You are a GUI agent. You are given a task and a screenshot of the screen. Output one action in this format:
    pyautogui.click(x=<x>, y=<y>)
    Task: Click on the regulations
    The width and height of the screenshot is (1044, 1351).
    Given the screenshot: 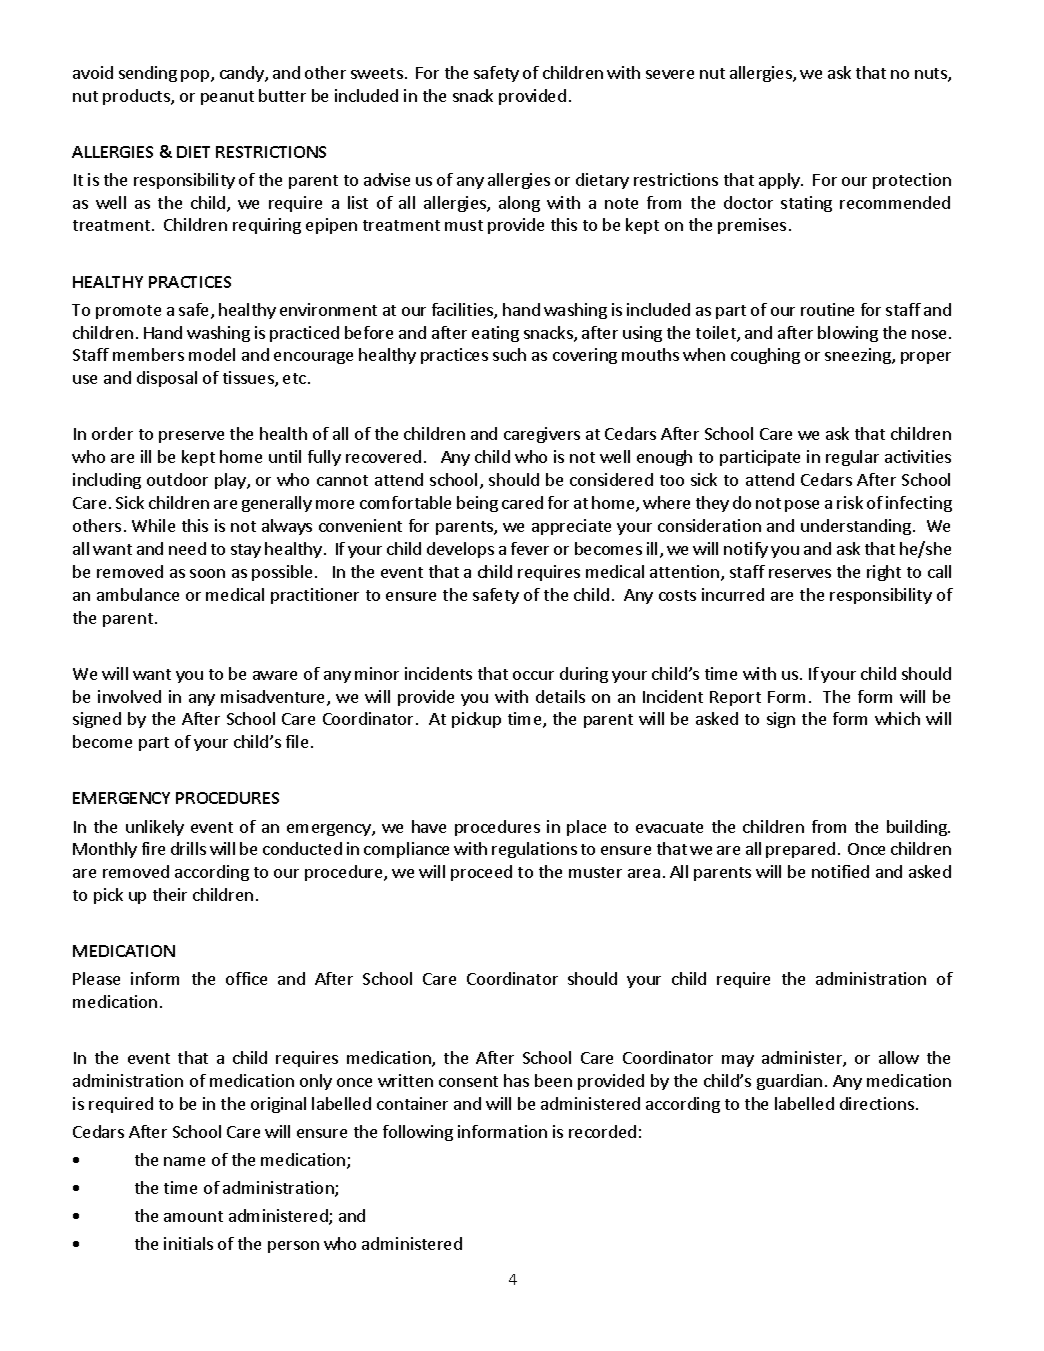 What is the action you would take?
    pyautogui.click(x=534, y=850)
